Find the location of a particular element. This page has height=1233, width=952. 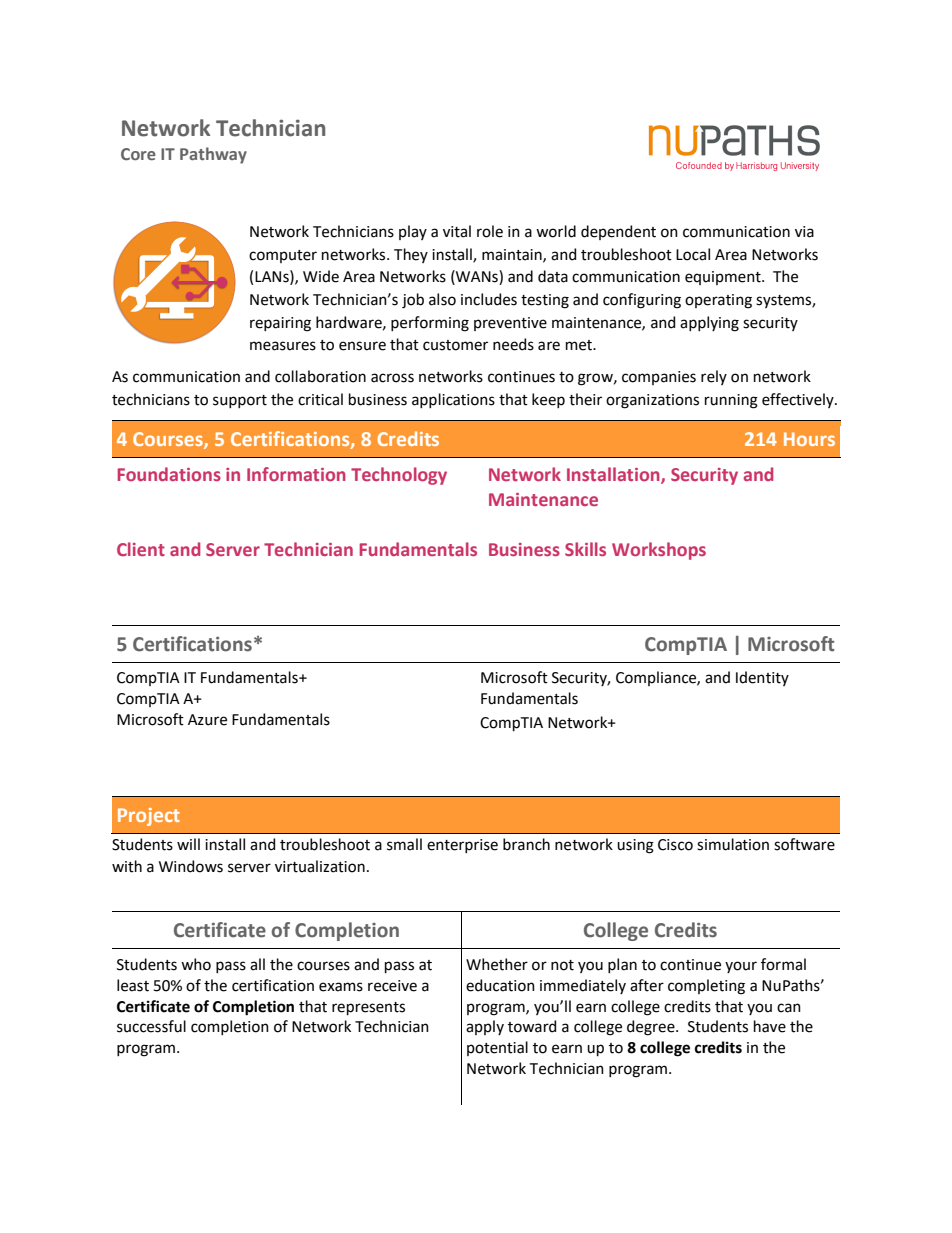

Client is located at coordinates (141, 549).
